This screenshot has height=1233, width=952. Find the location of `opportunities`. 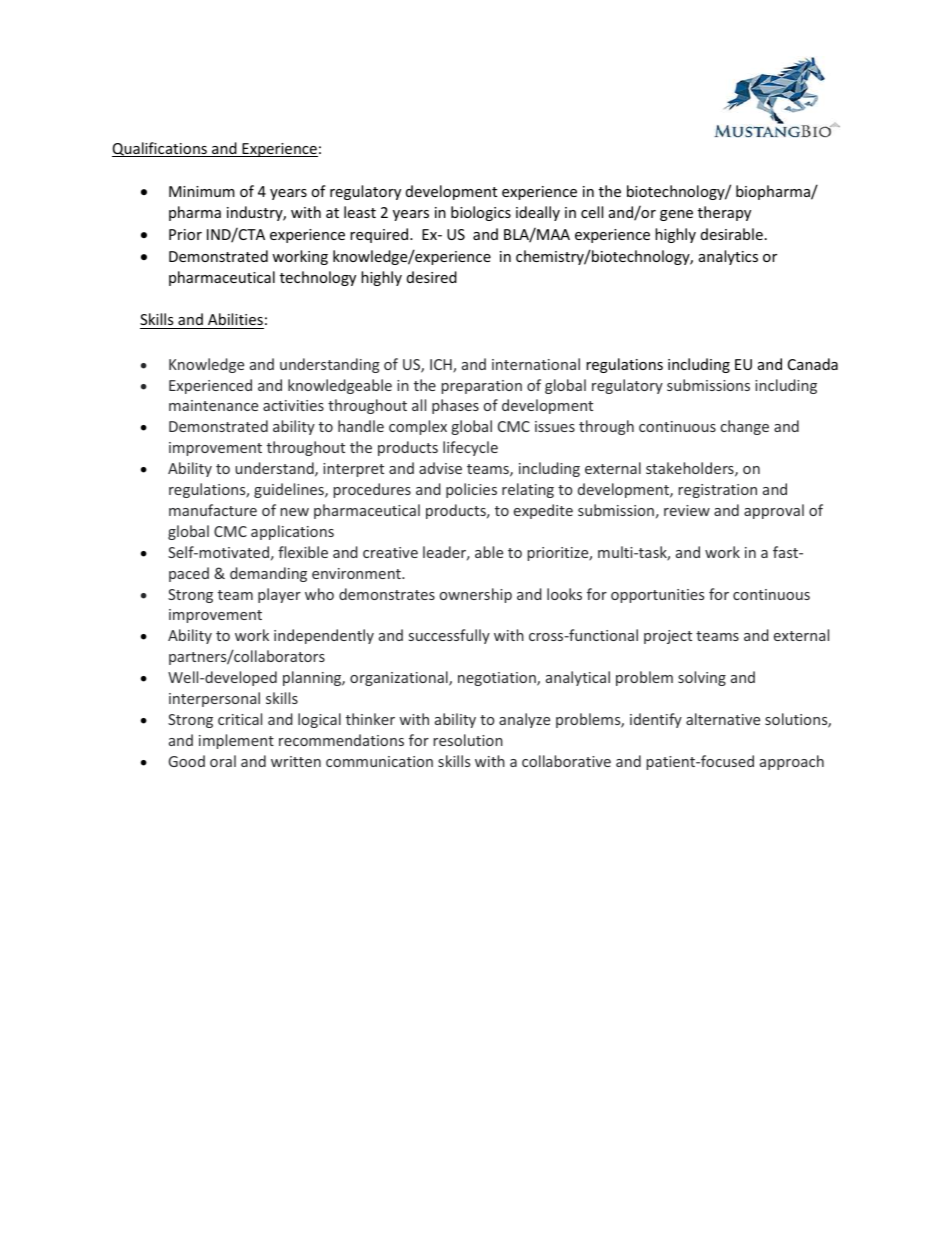

opportunities is located at coordinates (657, 596).
